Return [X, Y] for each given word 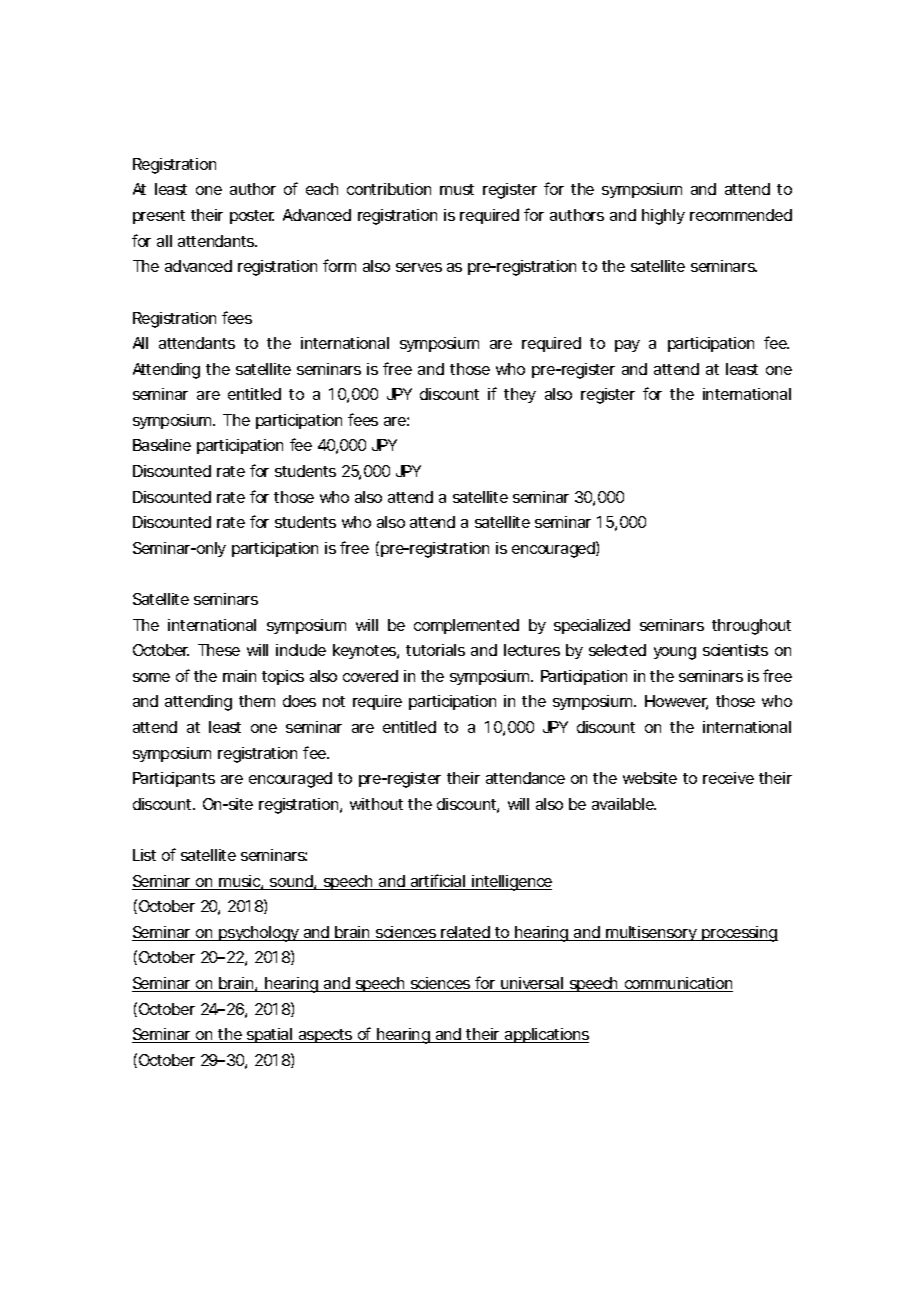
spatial [269, 1035]
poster [252, 217]
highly [663, 217]
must [457, 189]
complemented [466, 626]
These [219, 650]
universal [532, 984]
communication [677, 984]
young [675, 653]
